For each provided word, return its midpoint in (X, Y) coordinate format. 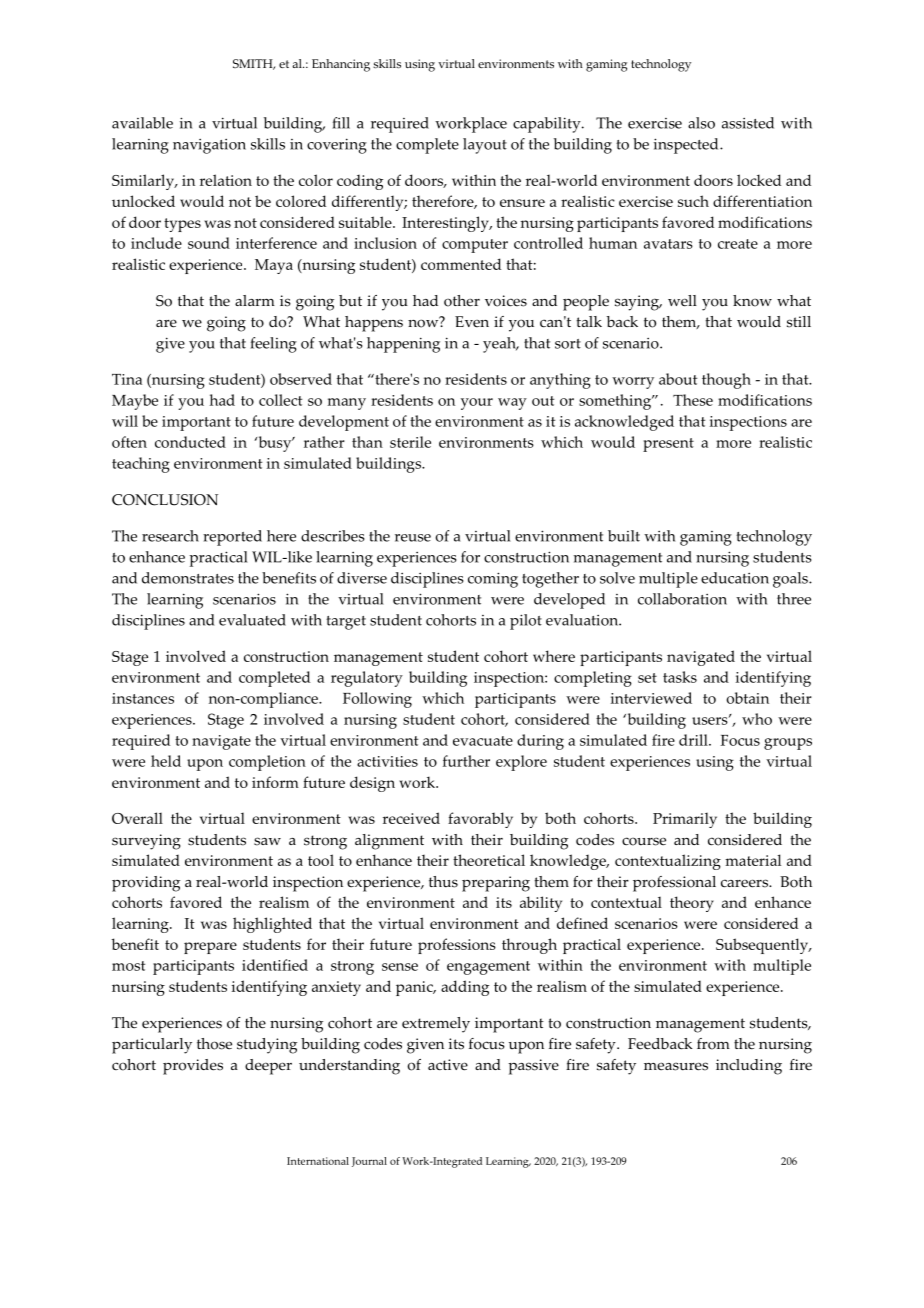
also (701, 123)
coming (493, 580)
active (448, 1065)
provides (193, 1067)
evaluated (252, 620)
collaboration (682, 599)
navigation (209, 146)
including (749, 1067)
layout (485, 146)
